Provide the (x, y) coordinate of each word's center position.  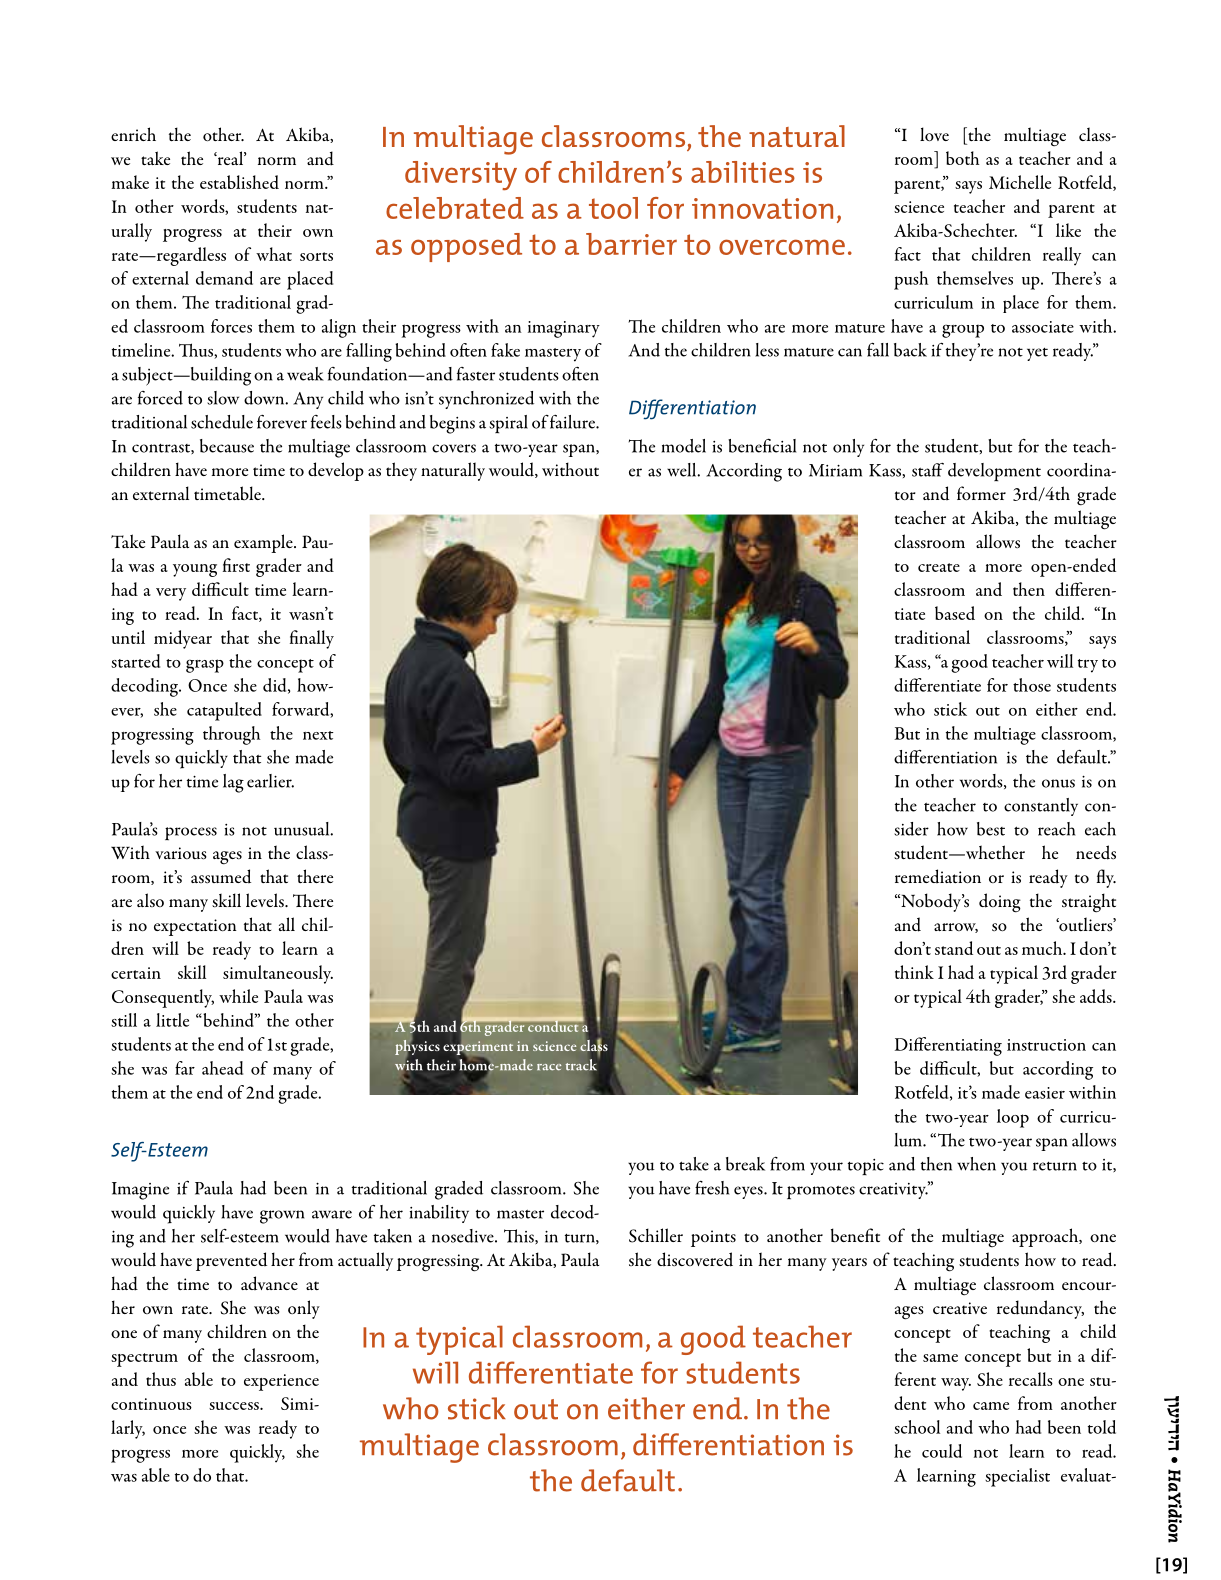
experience (281, 1382)
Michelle (1020, 182)
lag (233, 783)
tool (613, 208)
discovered (695, 1259)
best (991, 829)
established (239, 182)
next (318, 735)
